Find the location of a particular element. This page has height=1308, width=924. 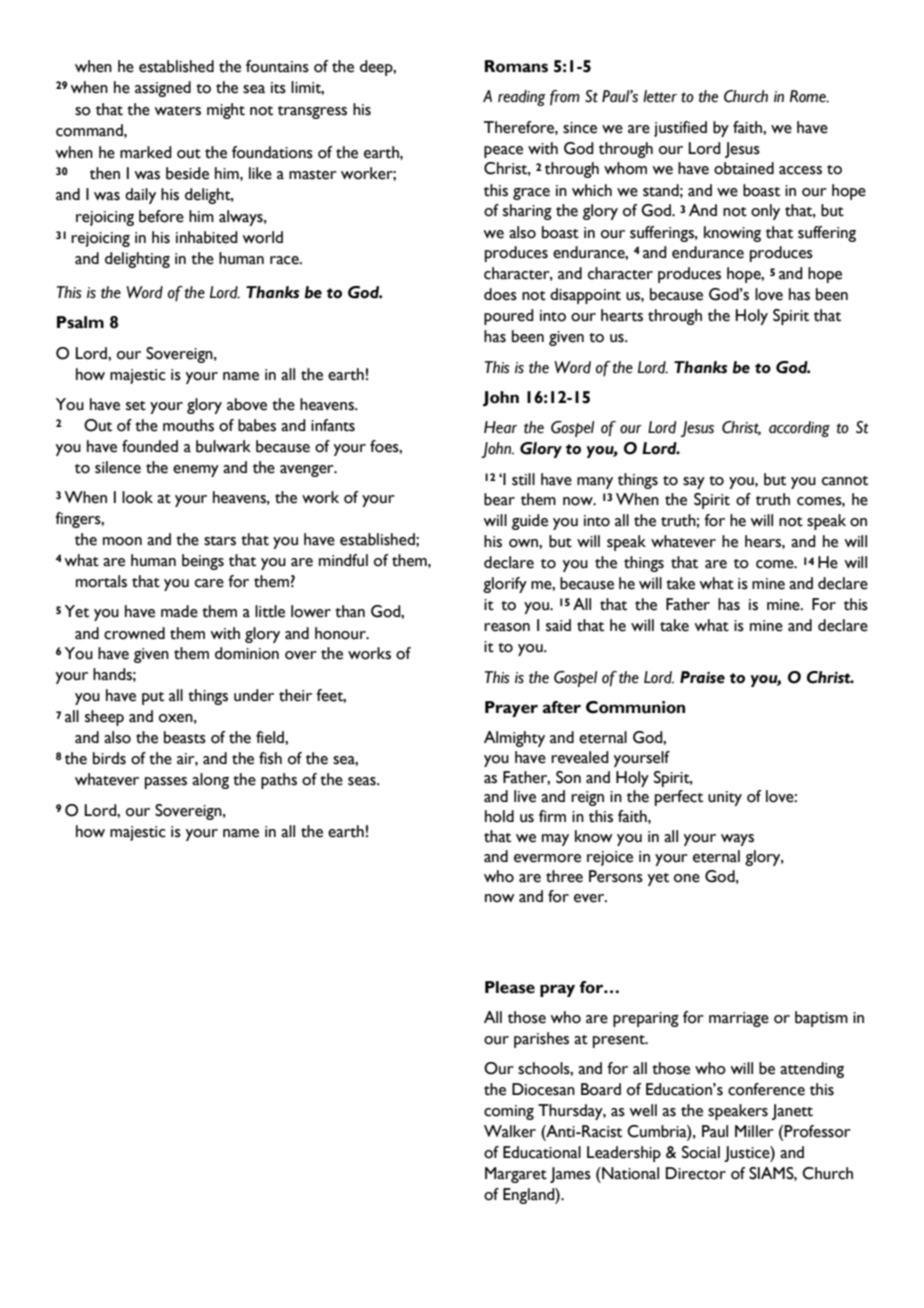

Walker is located at coordinates (510, 1131).
